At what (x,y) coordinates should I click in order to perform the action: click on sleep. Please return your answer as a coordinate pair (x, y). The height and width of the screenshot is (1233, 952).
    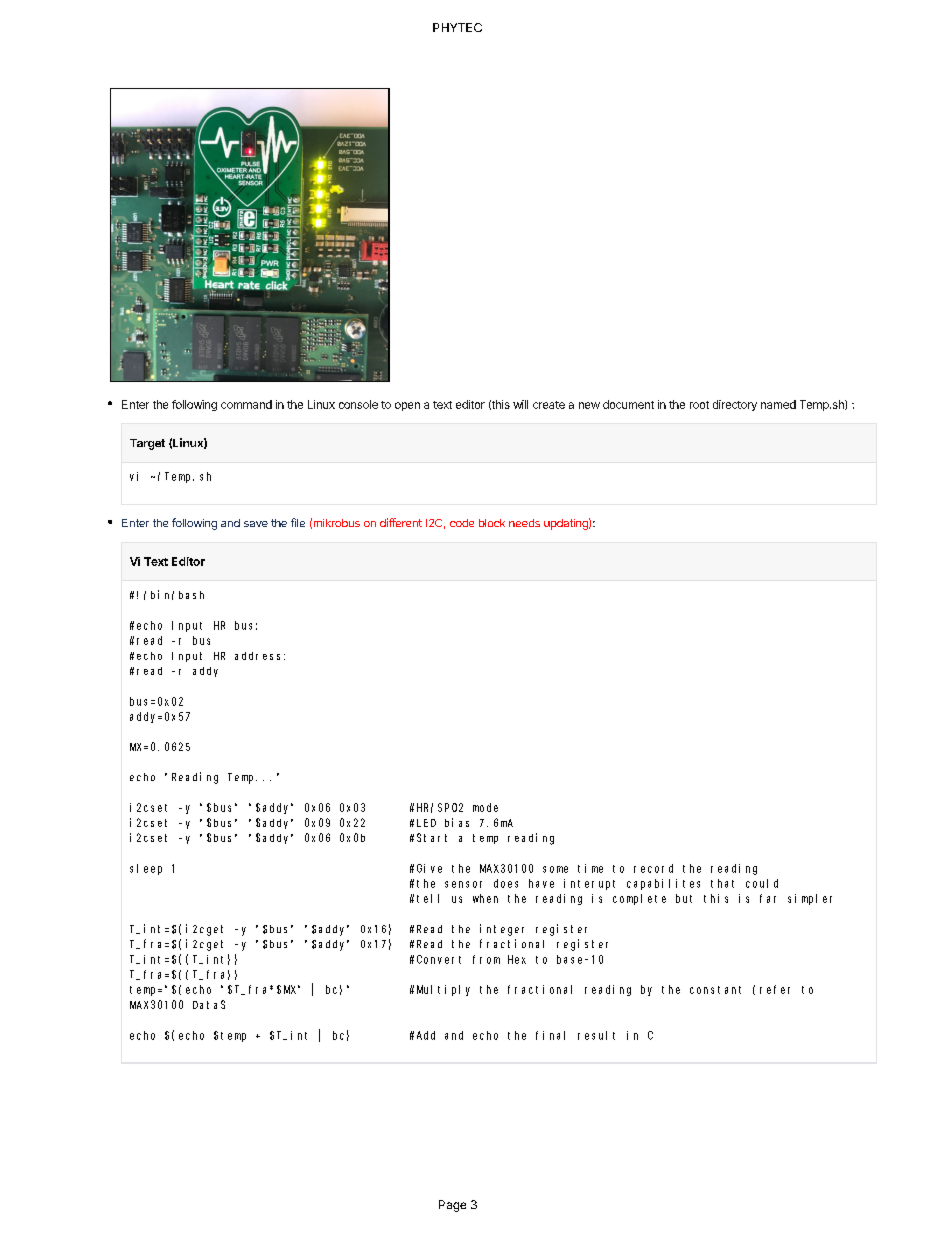
    Looking at the image, I should click on (146, 869).
